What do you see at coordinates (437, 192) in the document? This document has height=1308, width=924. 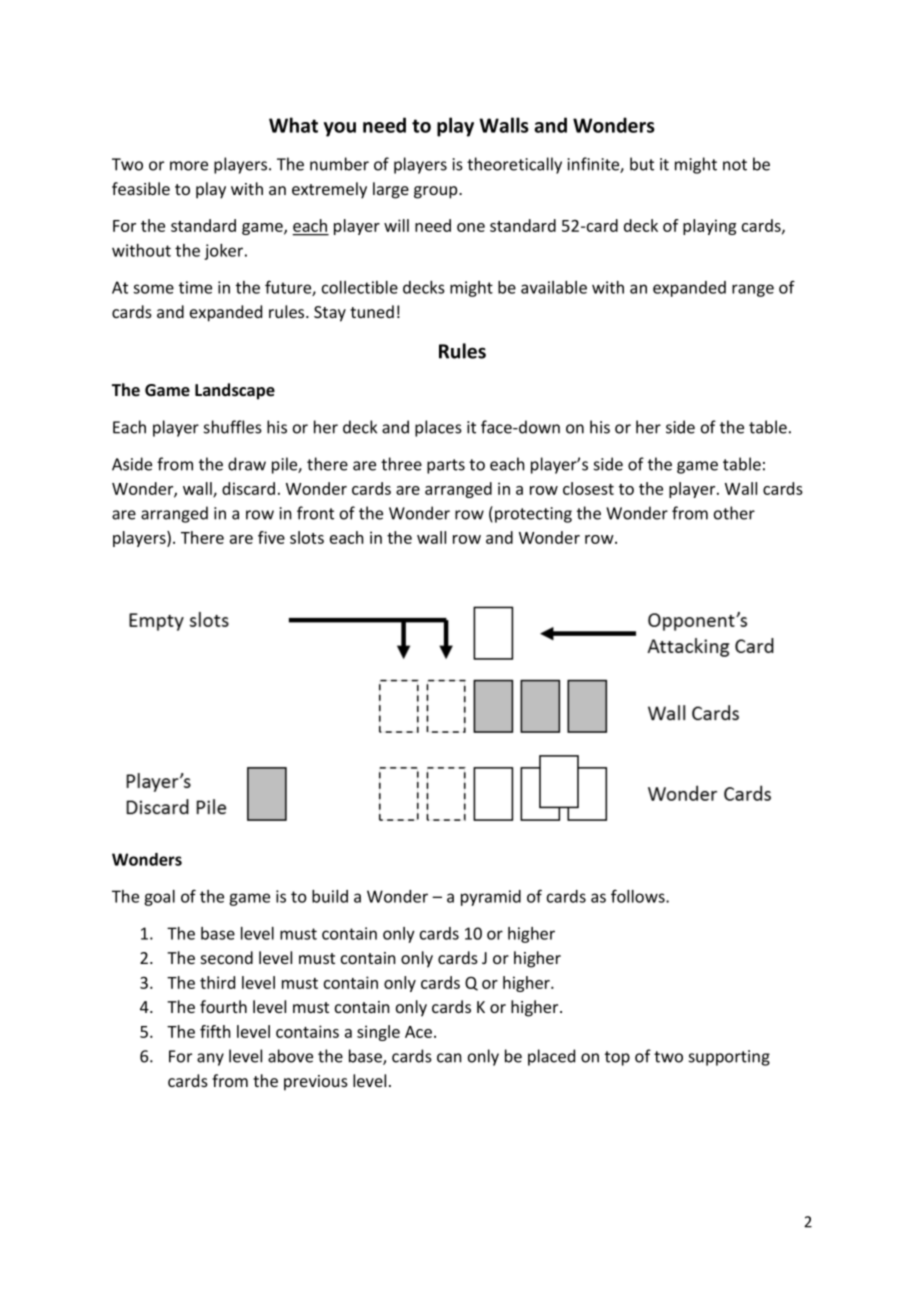 I see `group` at bounding box center [437, 192].
